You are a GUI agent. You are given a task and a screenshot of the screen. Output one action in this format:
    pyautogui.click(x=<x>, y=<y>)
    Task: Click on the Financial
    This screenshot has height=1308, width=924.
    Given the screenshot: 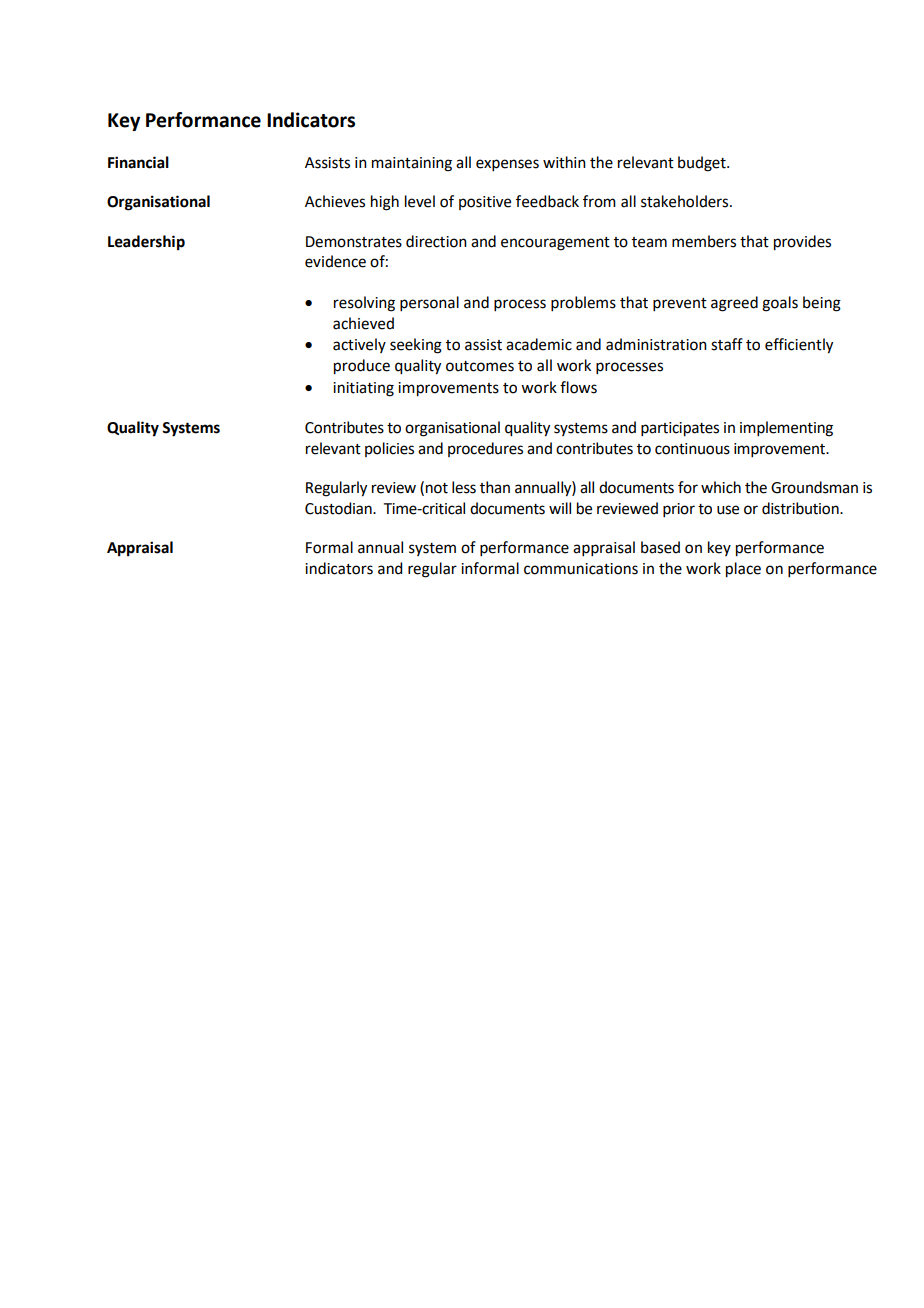 What is the action you would take?
    pyautogui.click(x=138, y=162)
